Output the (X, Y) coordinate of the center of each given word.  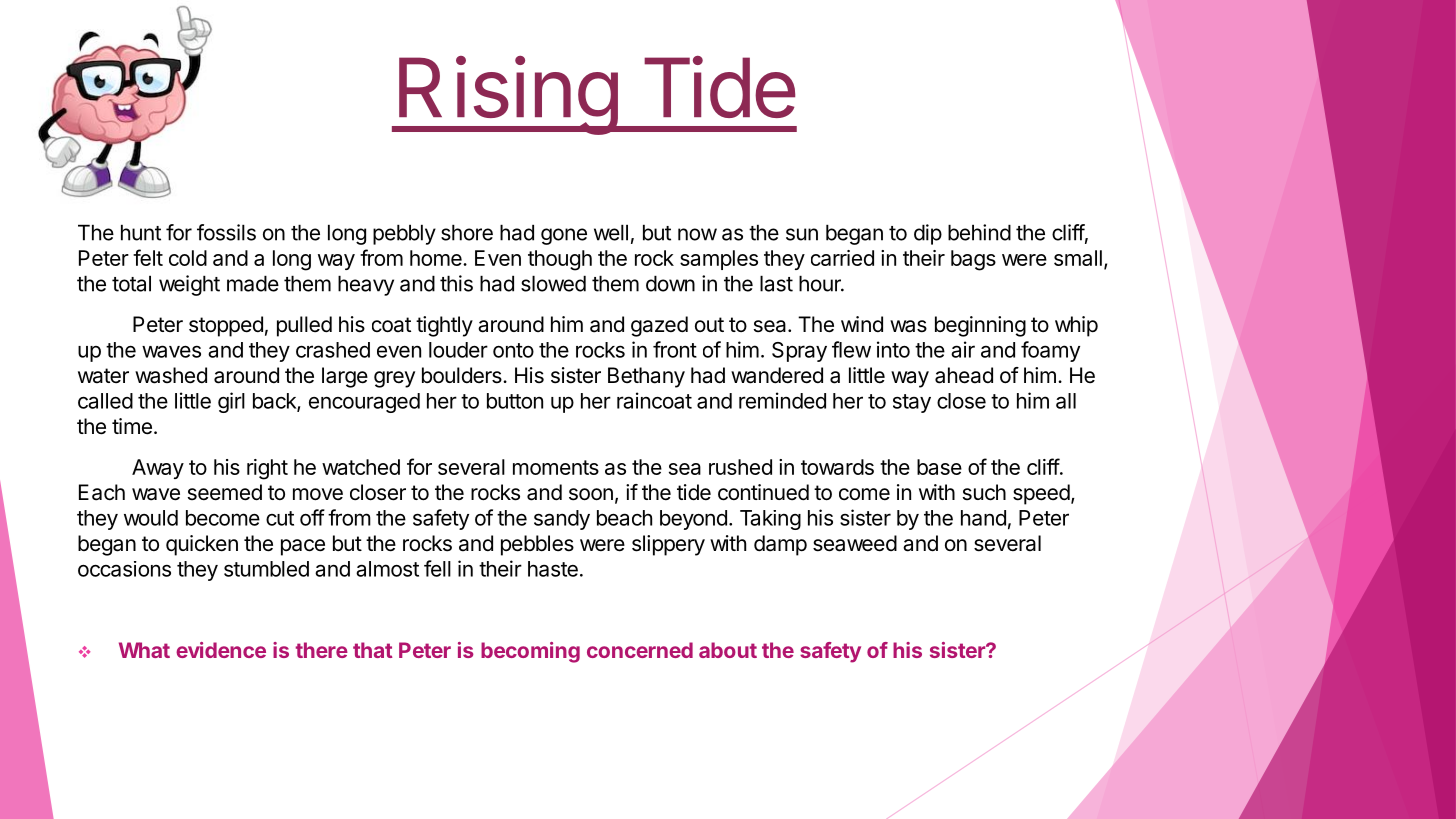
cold (188, 258)
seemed (225, 492)
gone (564, 236)
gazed (659, 326)
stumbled (266, 569)
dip (928, 234)
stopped (226, 326)
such (984, 492)
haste (553, 569)
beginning (980, 326)
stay (912, 403)
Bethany (646, 377)
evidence (221, 650)
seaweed (855, 543)
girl (231, 402)
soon (591, 494)
